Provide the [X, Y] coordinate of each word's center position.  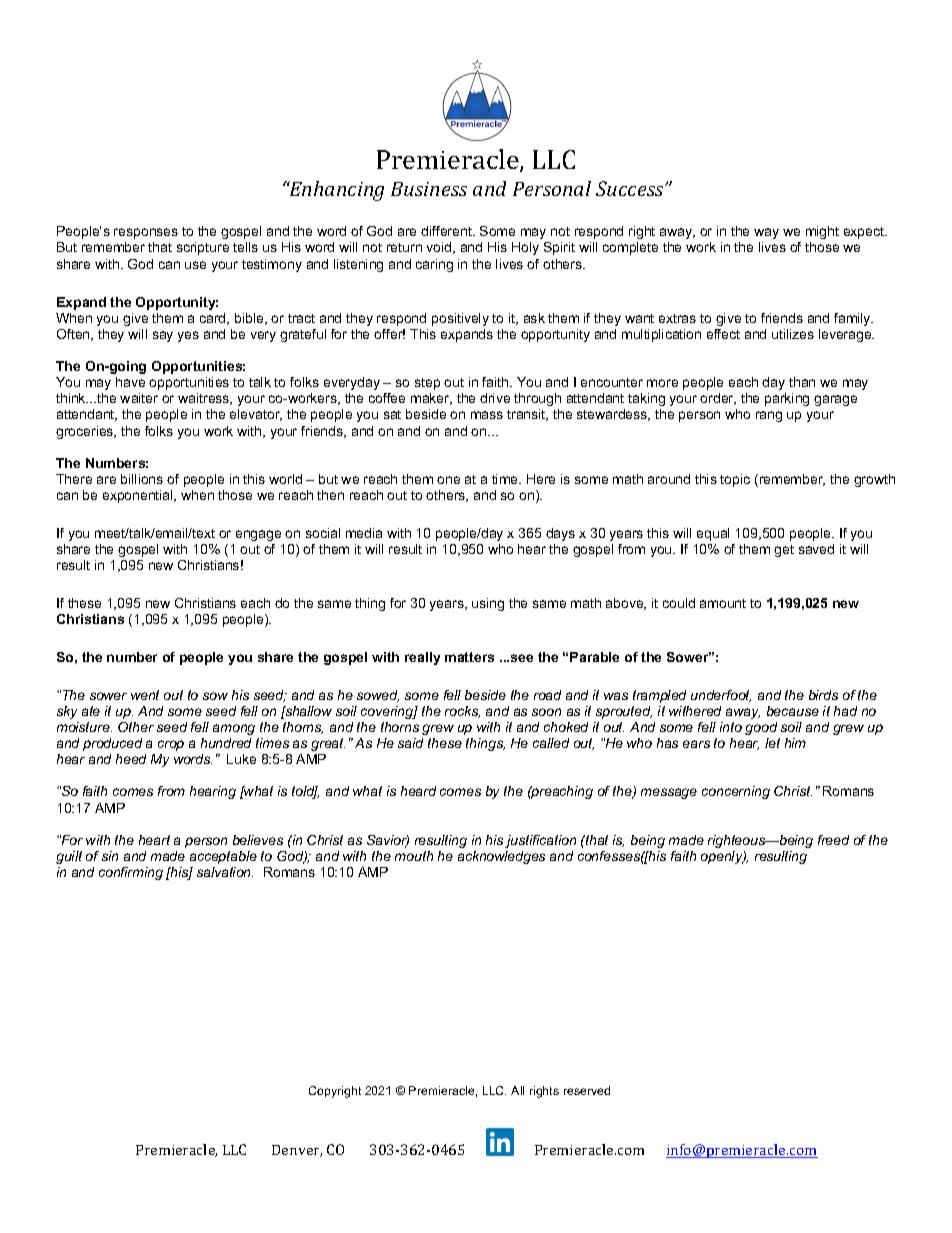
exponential [139, 496]
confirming [131, 873]
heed [131, 759]
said [410, 743]
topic [735, 480]
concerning [736, 792]
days [560, 534]
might [822, 232]
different [448, 231]
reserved [587, 1090]
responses [146, 233]
